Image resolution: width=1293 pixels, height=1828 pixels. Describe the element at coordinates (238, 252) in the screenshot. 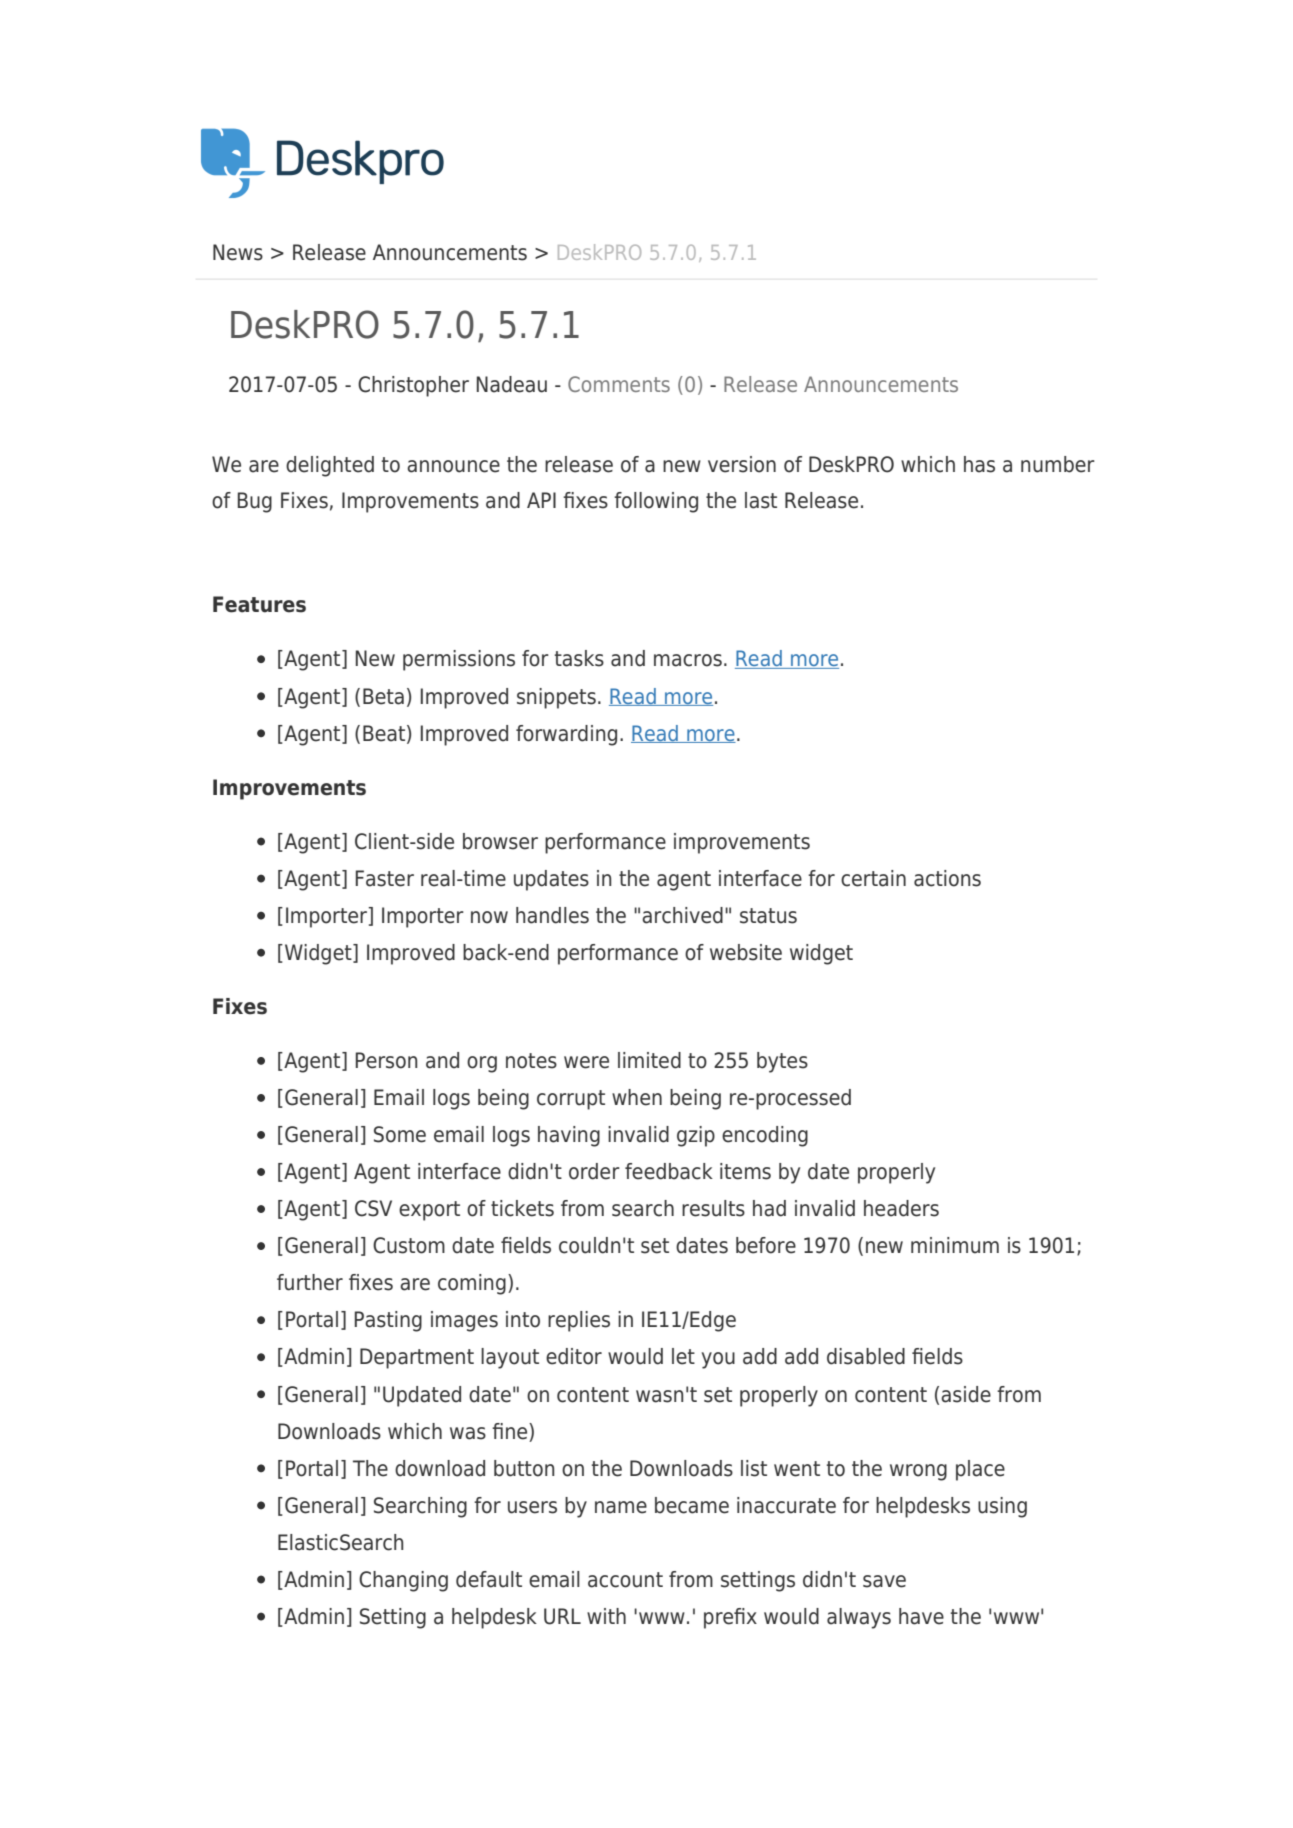

I see `News` at that location.
